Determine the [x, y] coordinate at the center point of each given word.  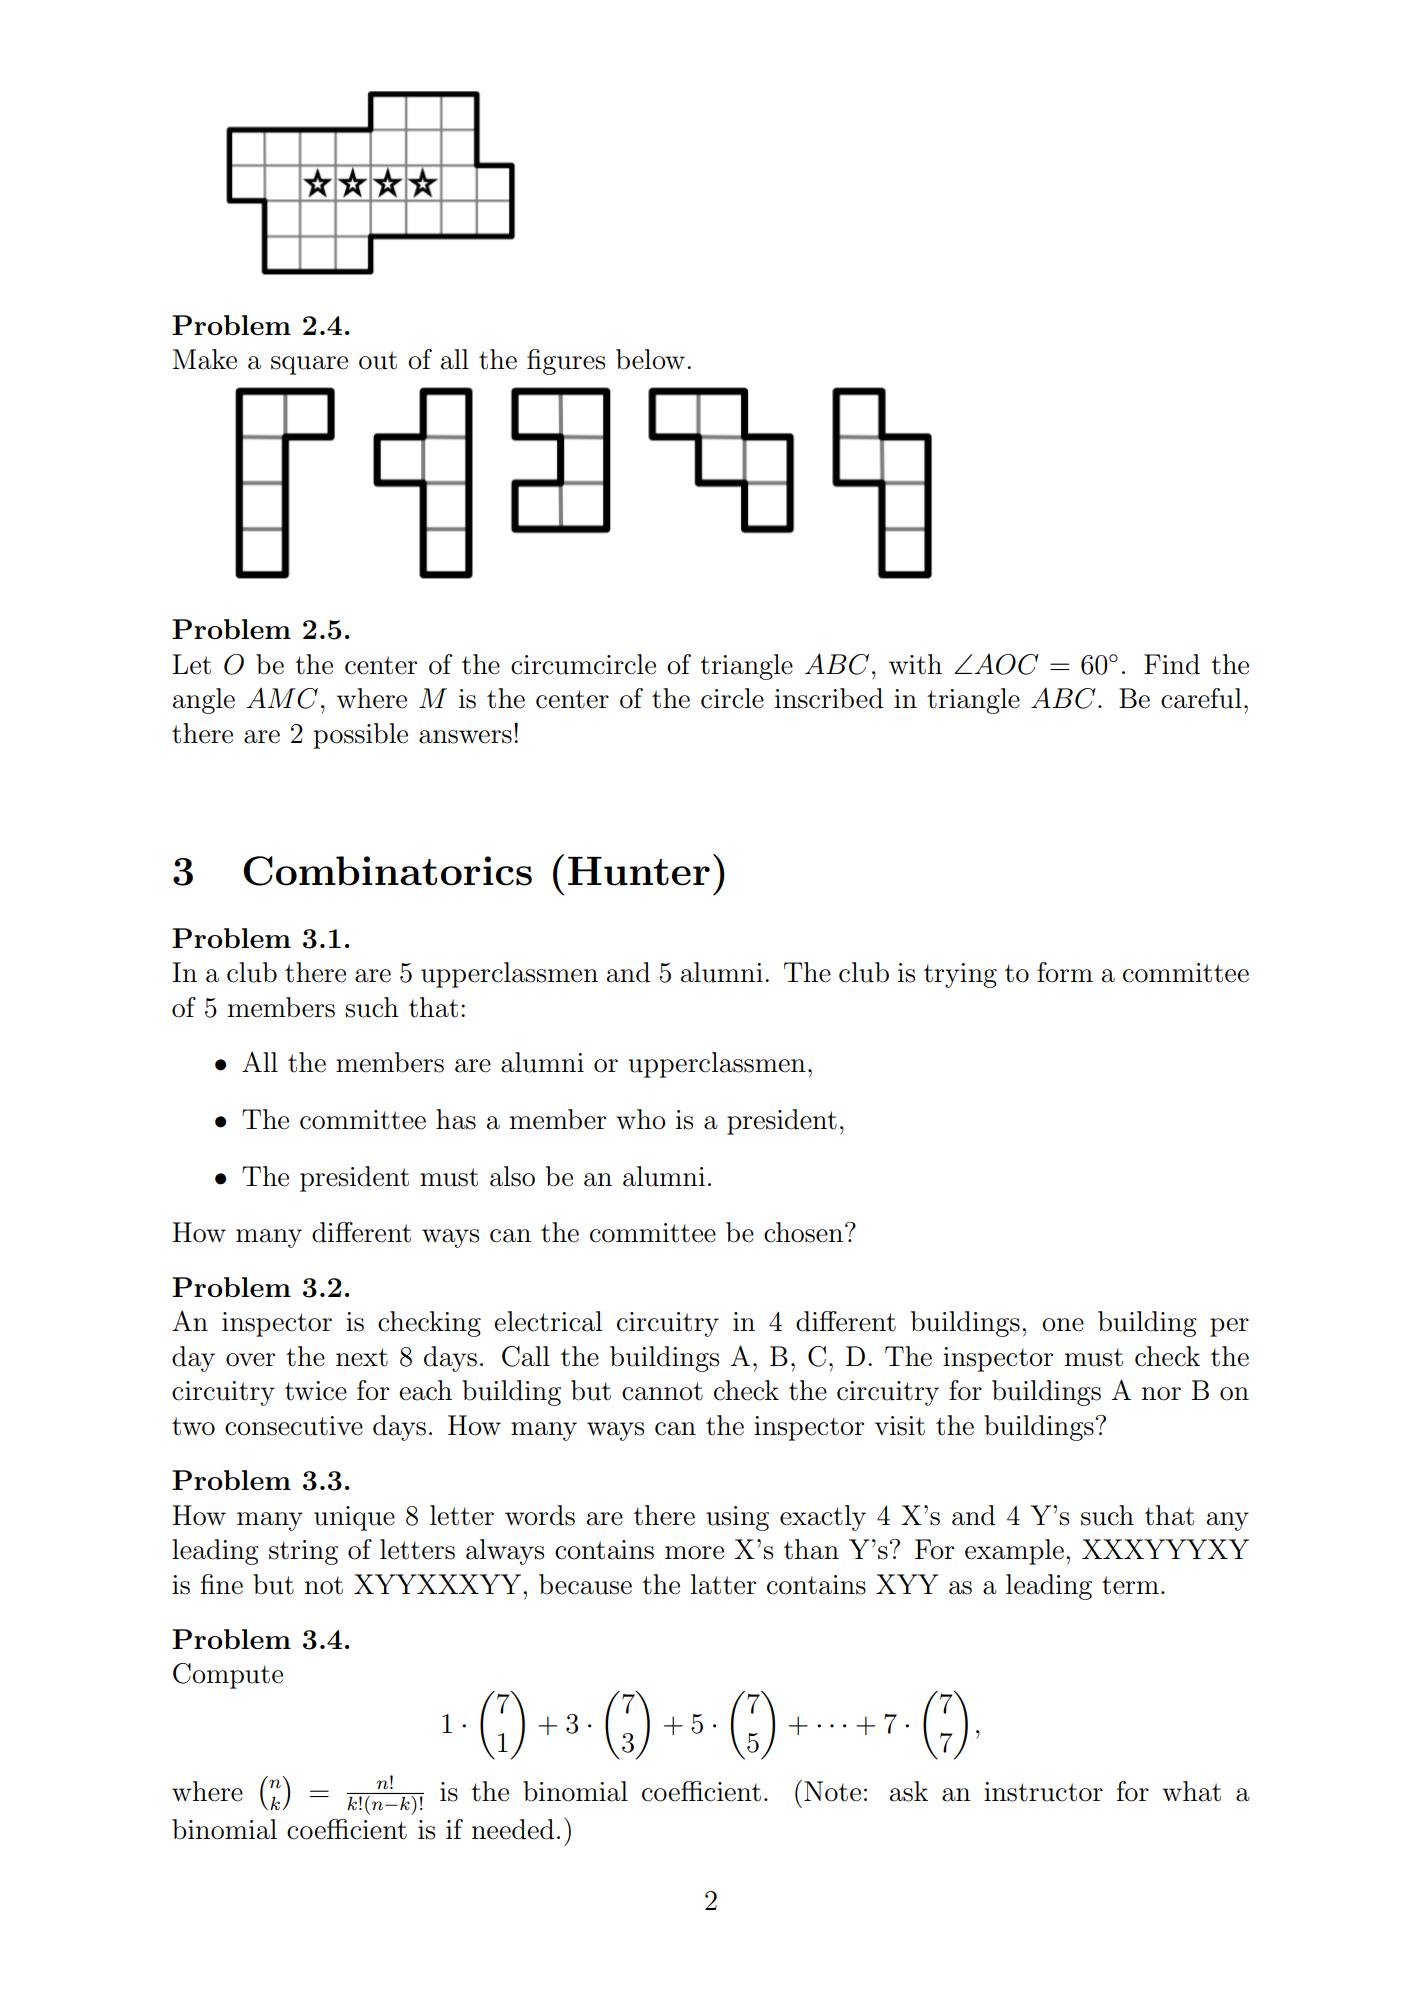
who [640, 1119]
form [1065, 972]
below [650, 359]
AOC [1006, 664]
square [309, 365]
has [456, 1119]
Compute [228, 1676]
